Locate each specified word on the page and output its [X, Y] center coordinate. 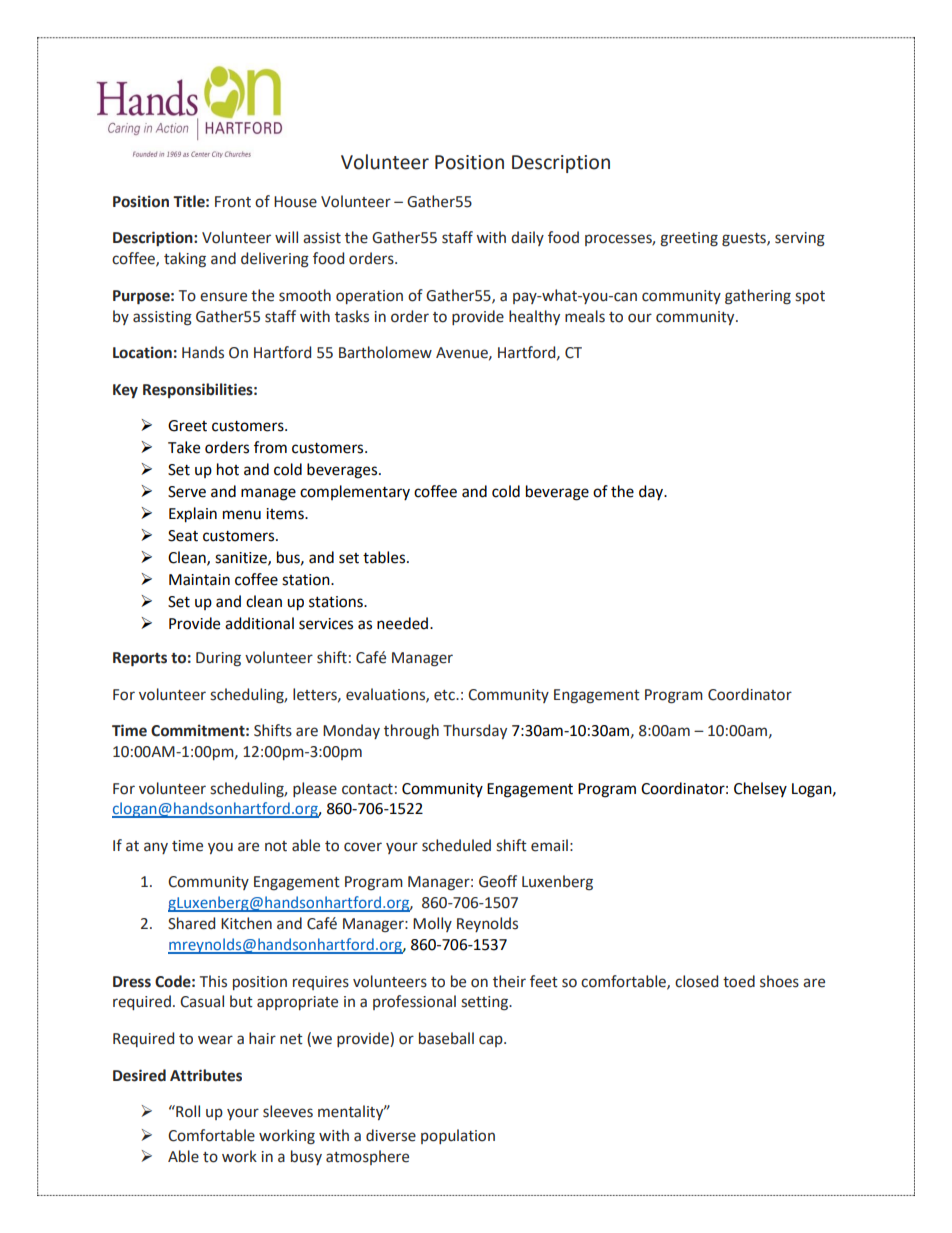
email [549, 845]
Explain [193, 515]
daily [527, 238]
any [156, 848]
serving [800, 239]
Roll [187, 1111]
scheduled [456, 845]
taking [185, 260]
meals [585, 316]
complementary [355, 492]
